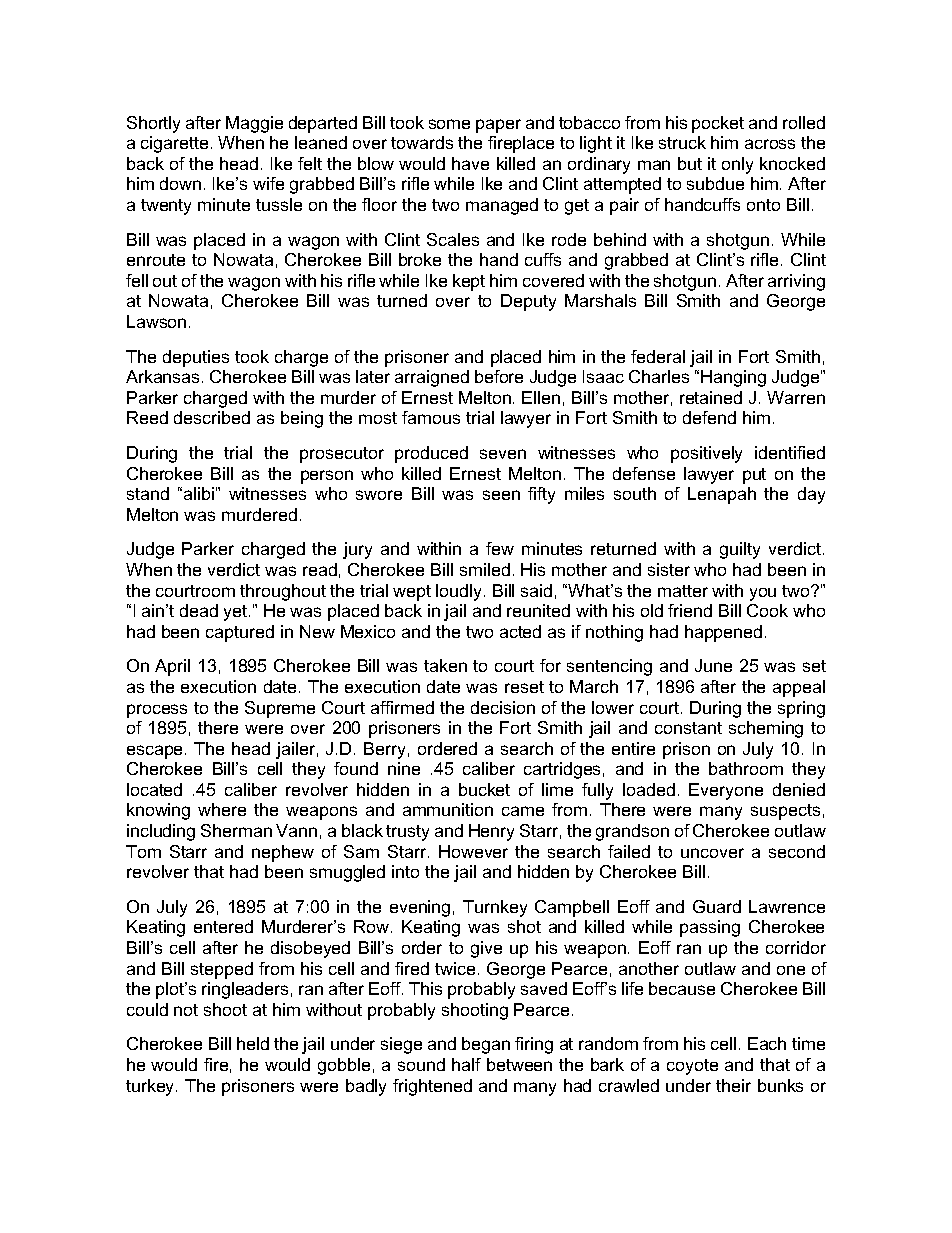 Image resolution: width=952 pixels, height=1233 pixels. I want to click on nine, so click(404, 768).
